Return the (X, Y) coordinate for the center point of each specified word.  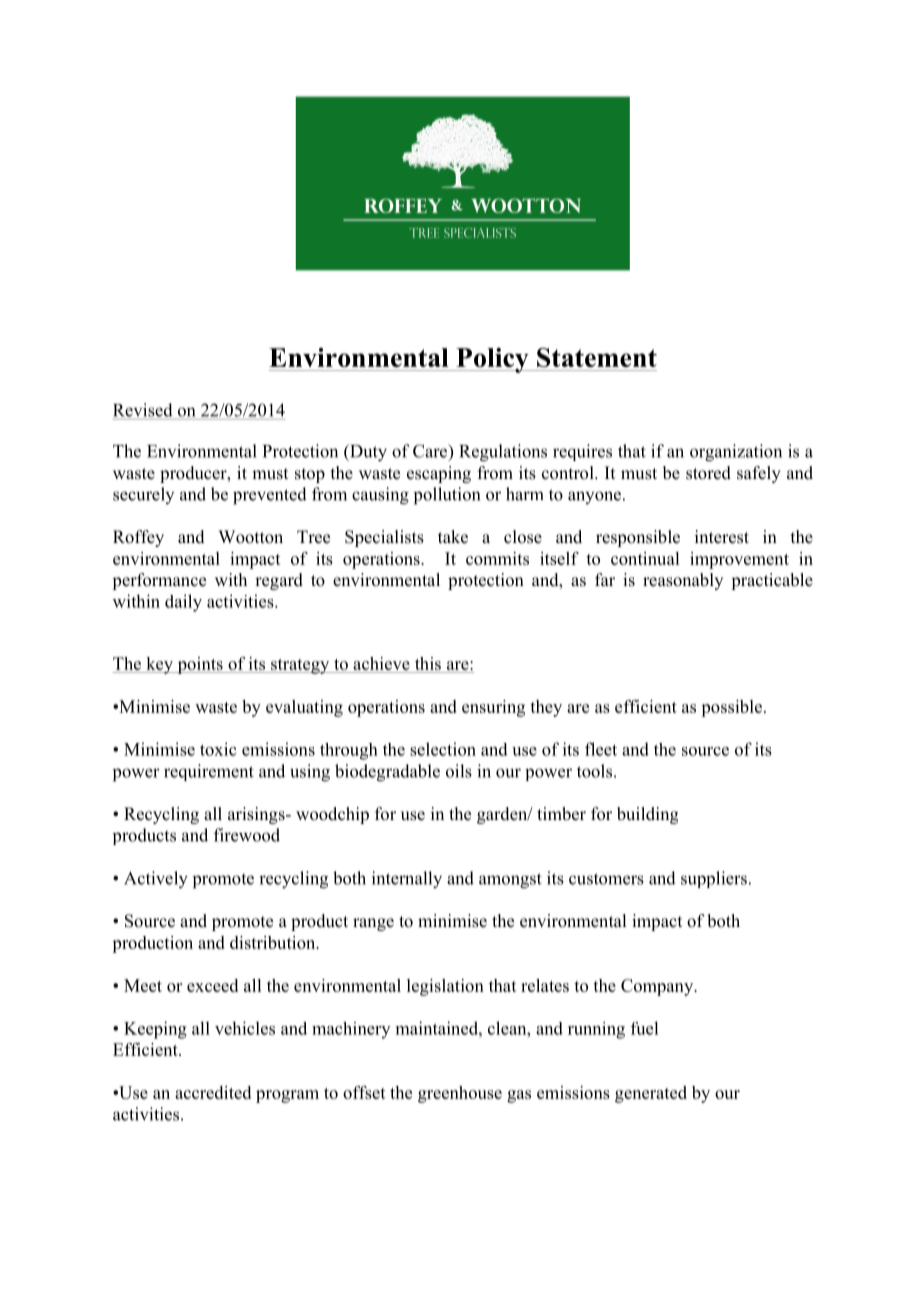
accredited (213, 1092)
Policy (492, 360)
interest (722, 537)
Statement (597, 357)
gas (519, 1096)
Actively (156, 880)
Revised (143, 410)
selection (443, 749)
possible (733, 708)
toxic (218, 749)
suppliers (714, 879)
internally (407, 880)
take (453, 537)
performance (159, 581)
